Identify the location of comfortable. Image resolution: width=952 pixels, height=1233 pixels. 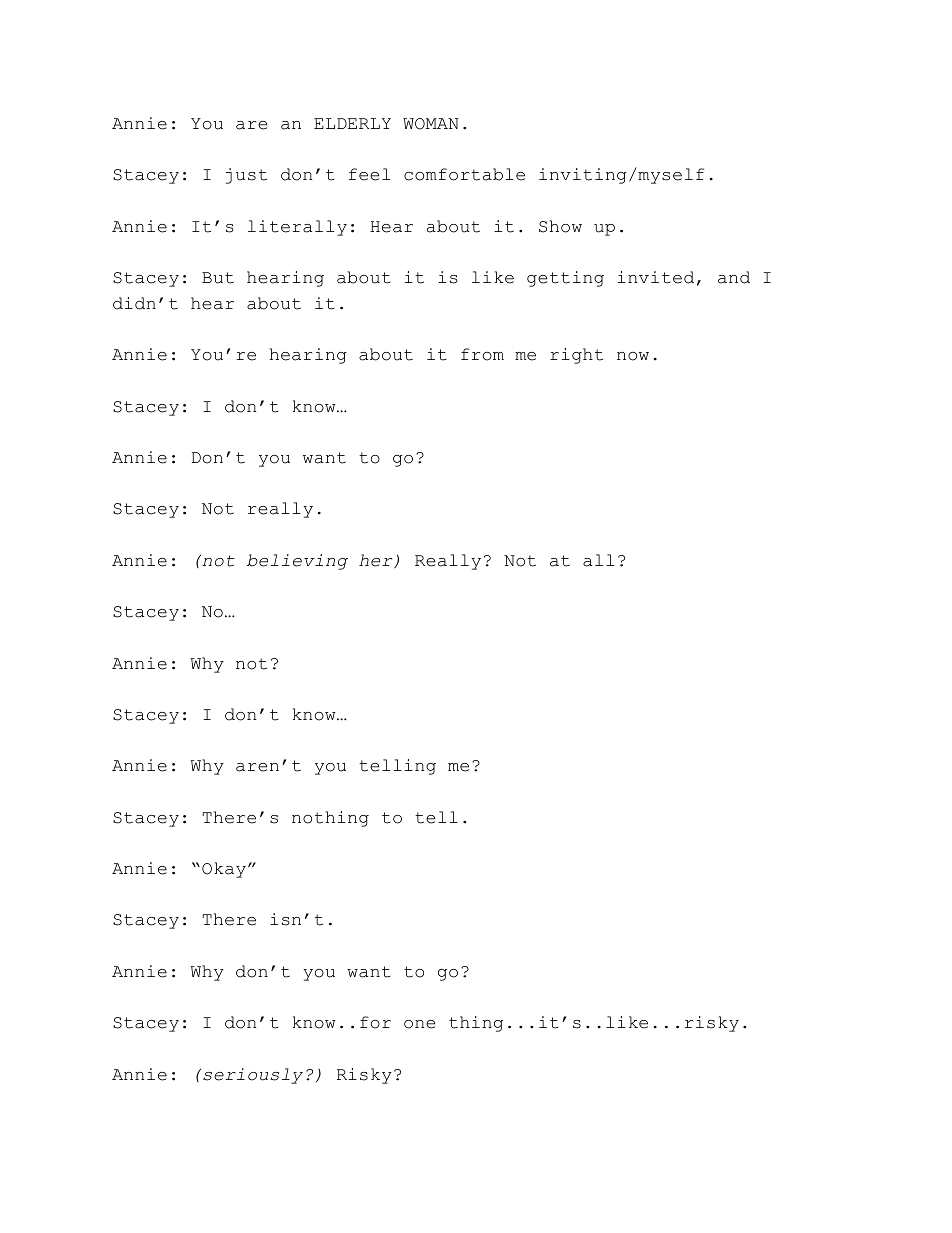
(464, 174).
